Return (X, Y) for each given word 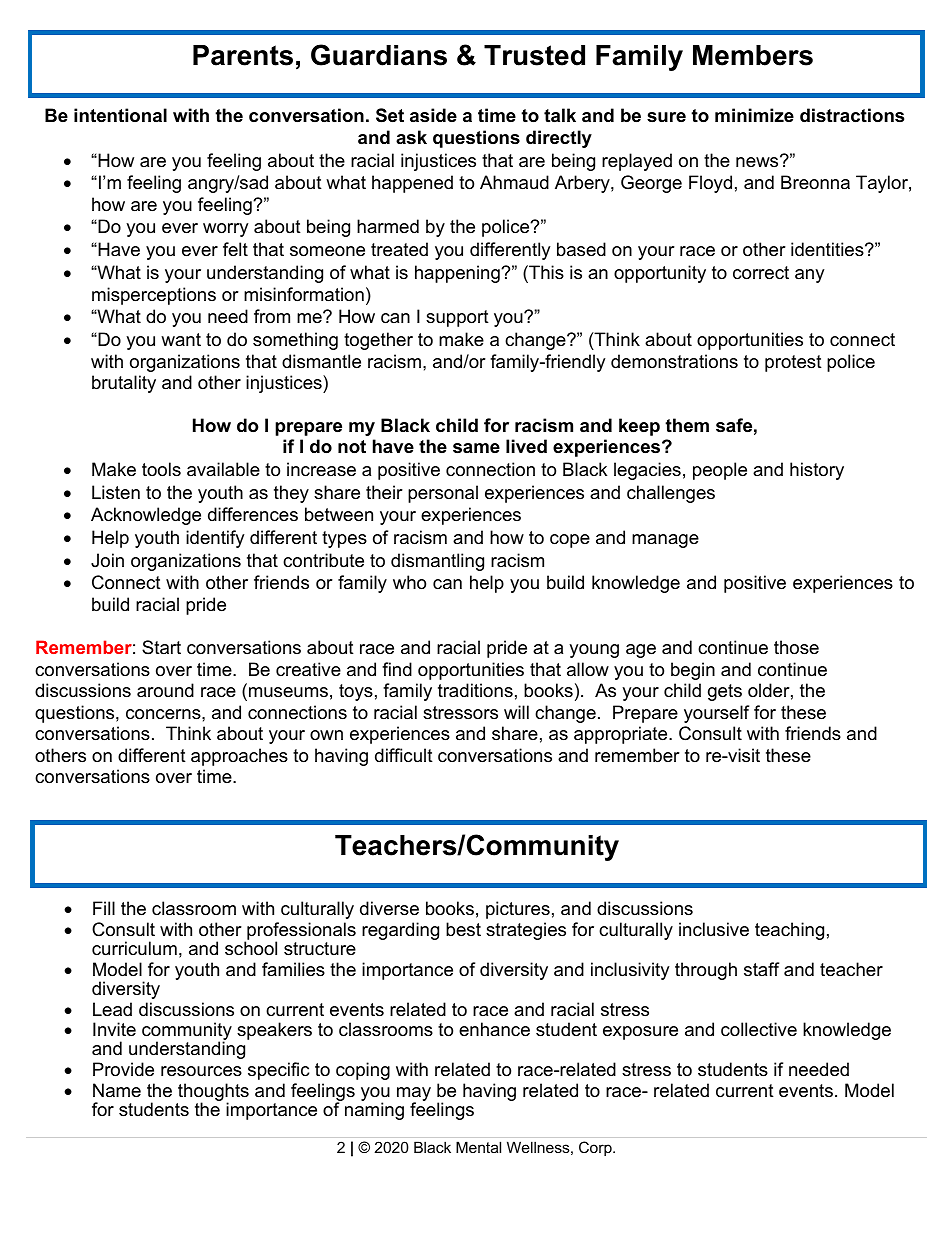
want (181, 339)
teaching (789, 931)
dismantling (437, 562)
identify (215, 539)
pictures (518, 910)
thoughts (212, 1093)
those (796, 647)
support (457, 318)
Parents (243, 55)
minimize (754, 115)
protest (793, 363)
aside (433, 115)
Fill (104, 908)
